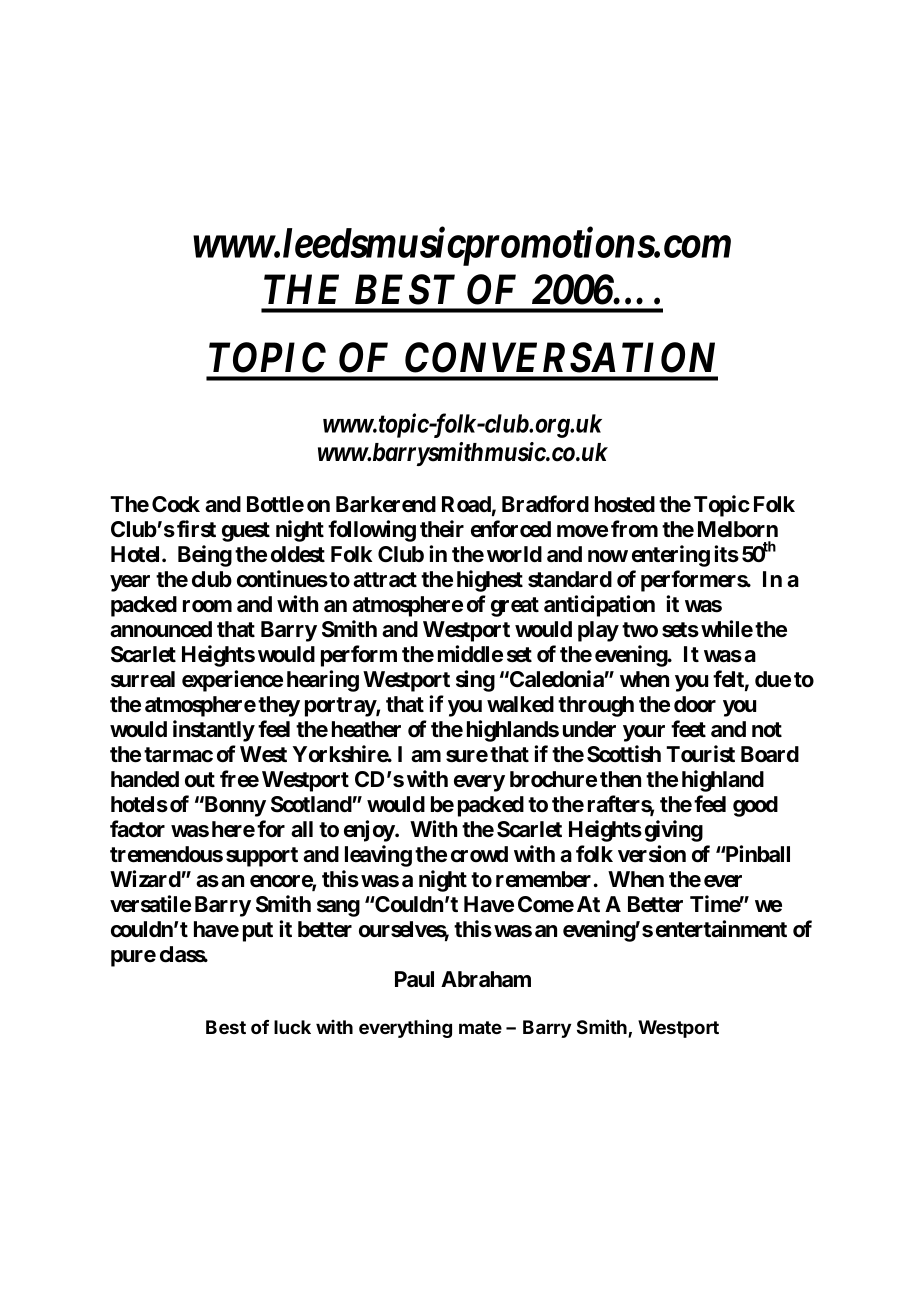 This screenshot has width=924, height=1308. What do you see at coordinates (490, 581) in the screenshot?
I see `highest` at bounding box center [490, 581].
